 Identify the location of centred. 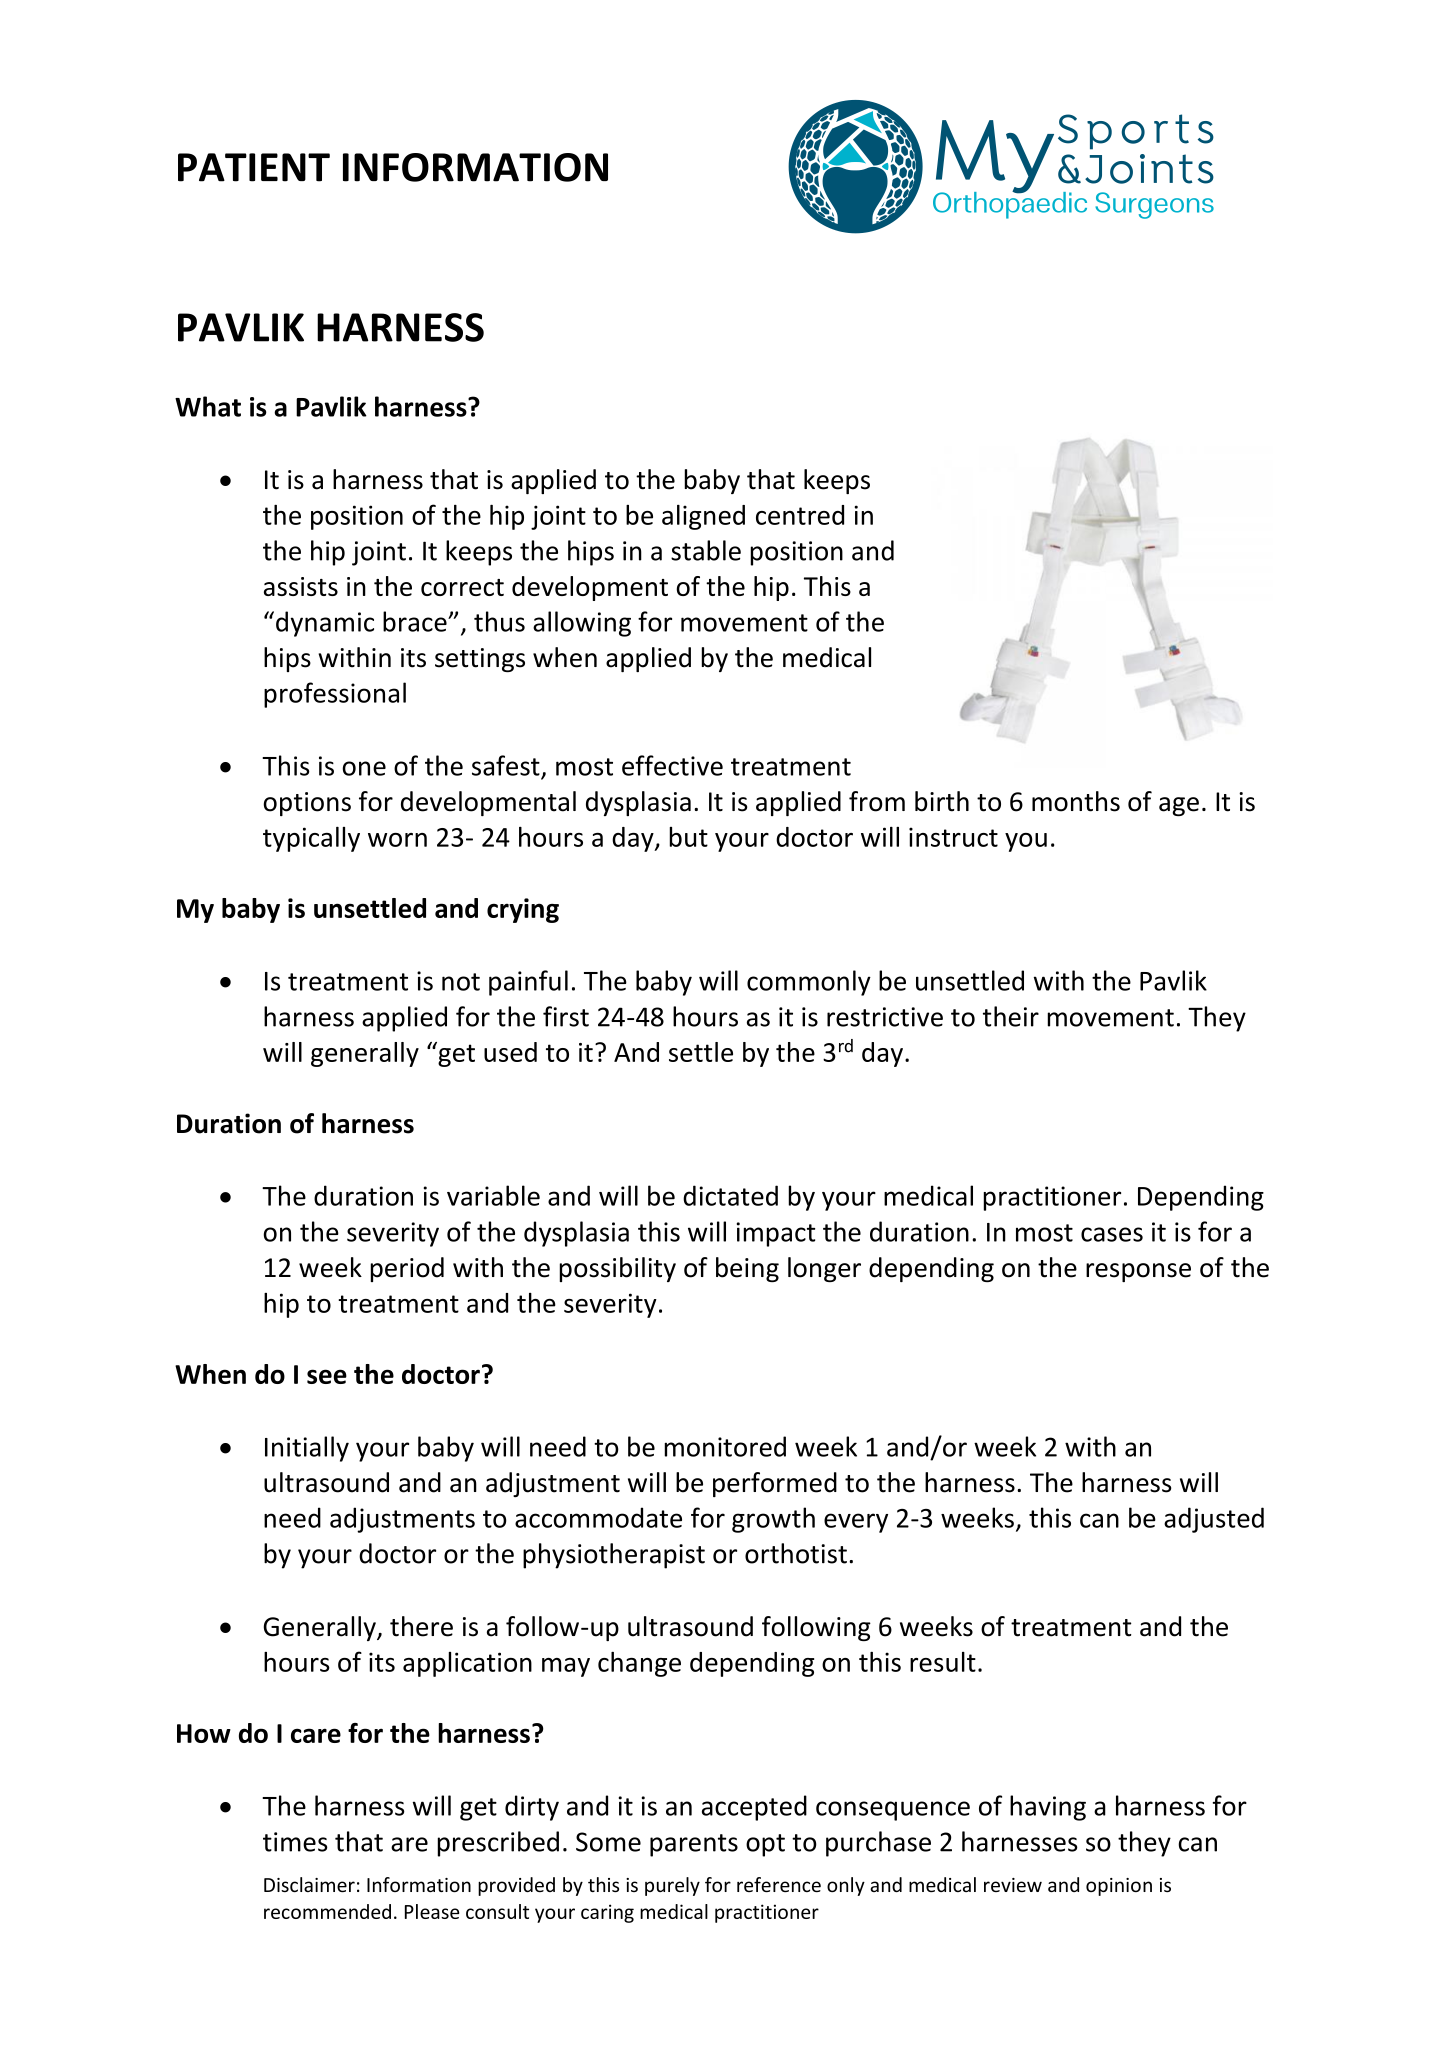
(800, 515).
